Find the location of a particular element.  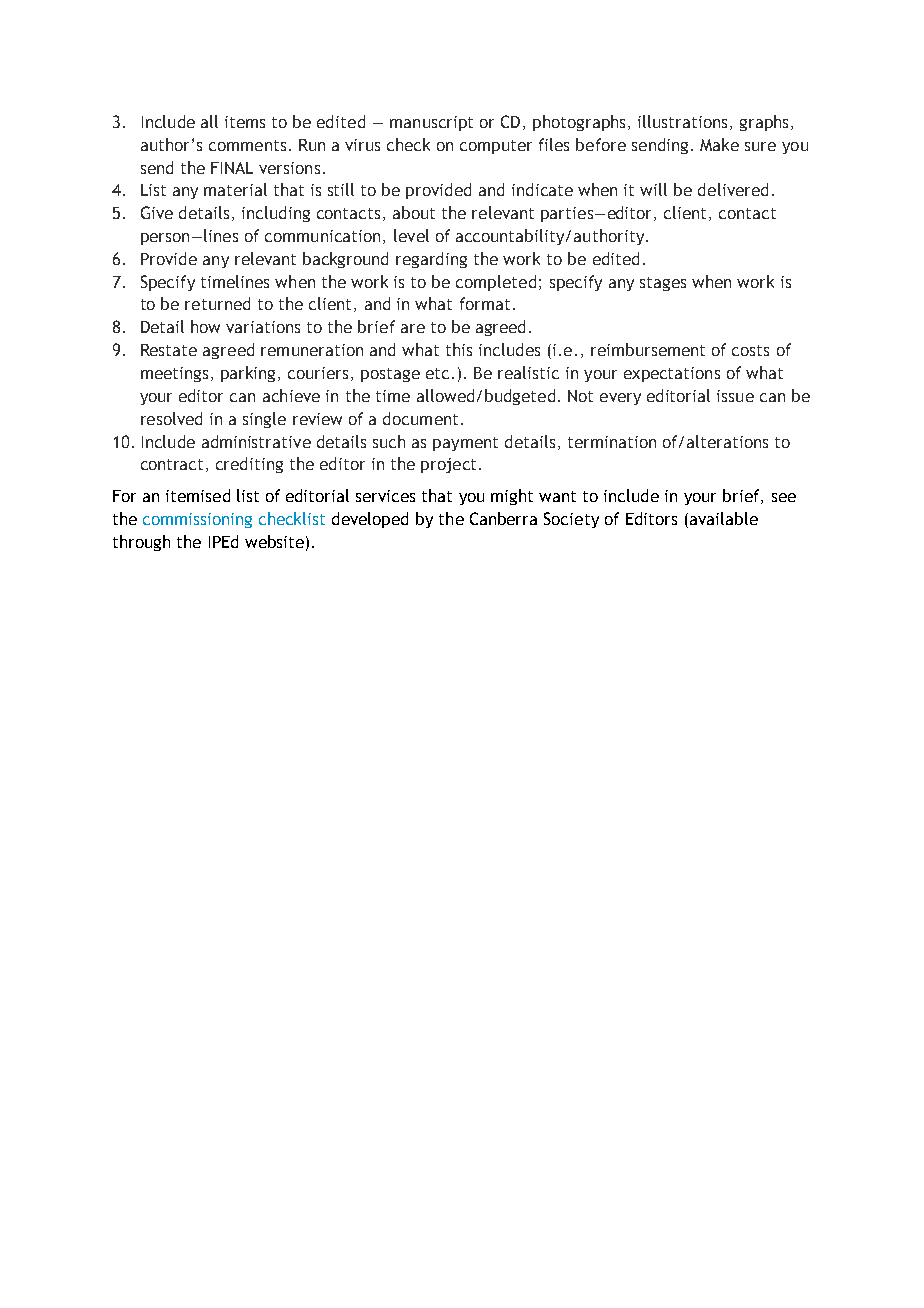

manuscript is located at coordinates (431, 123).
